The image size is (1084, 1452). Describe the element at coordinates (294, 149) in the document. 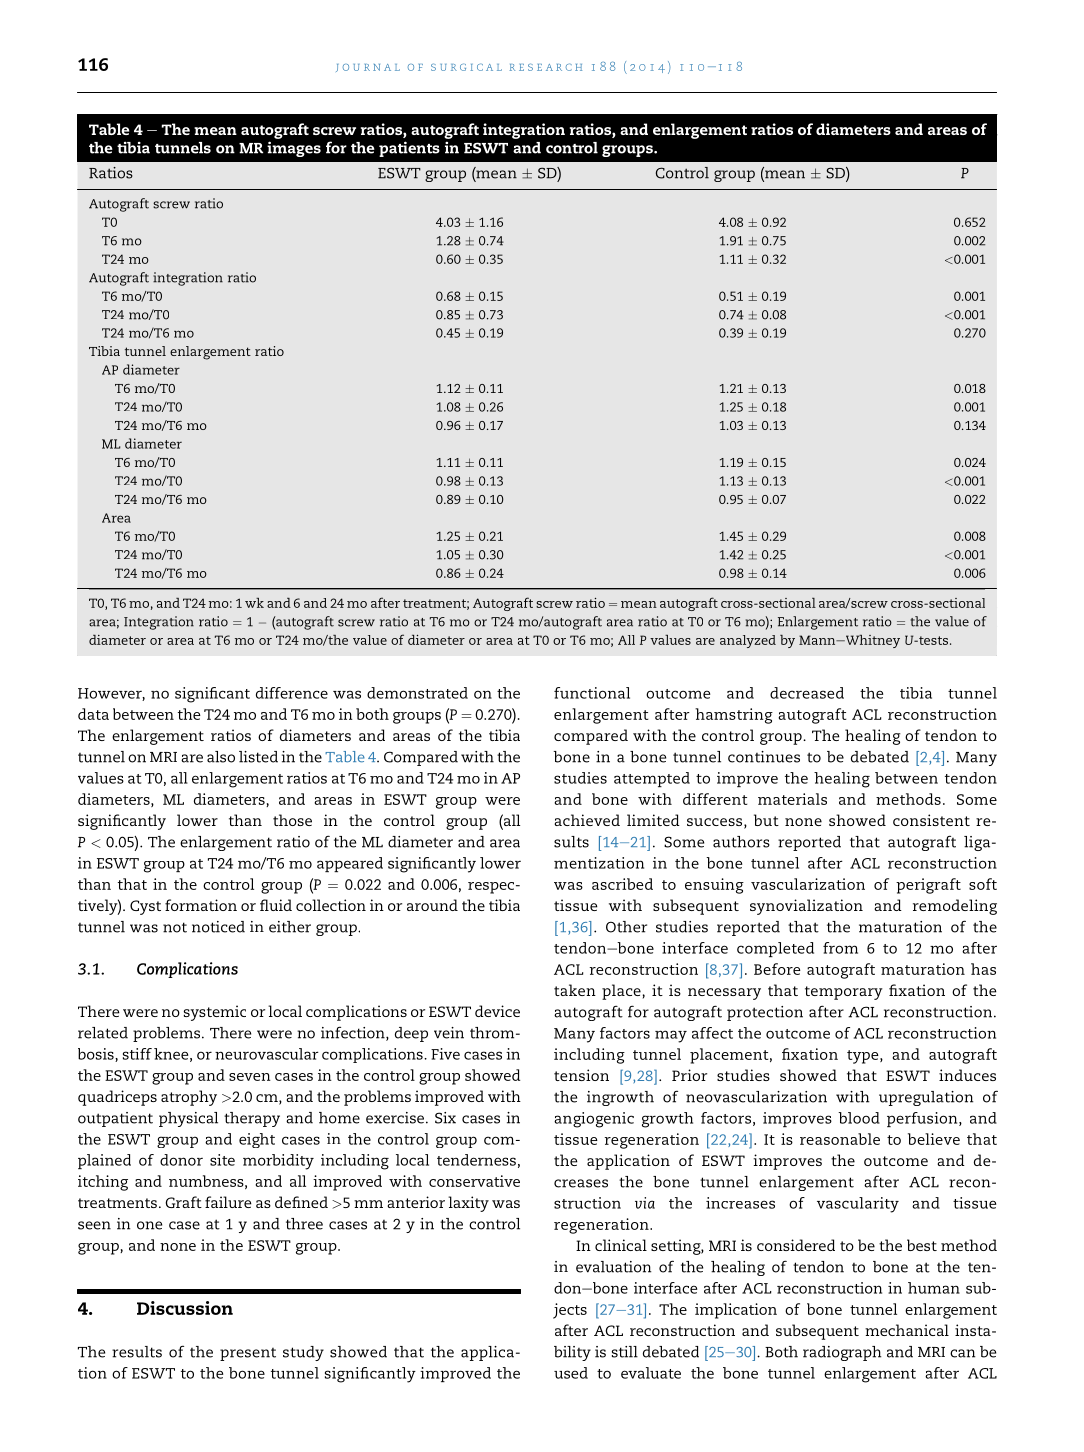

I see `images` at that location.
